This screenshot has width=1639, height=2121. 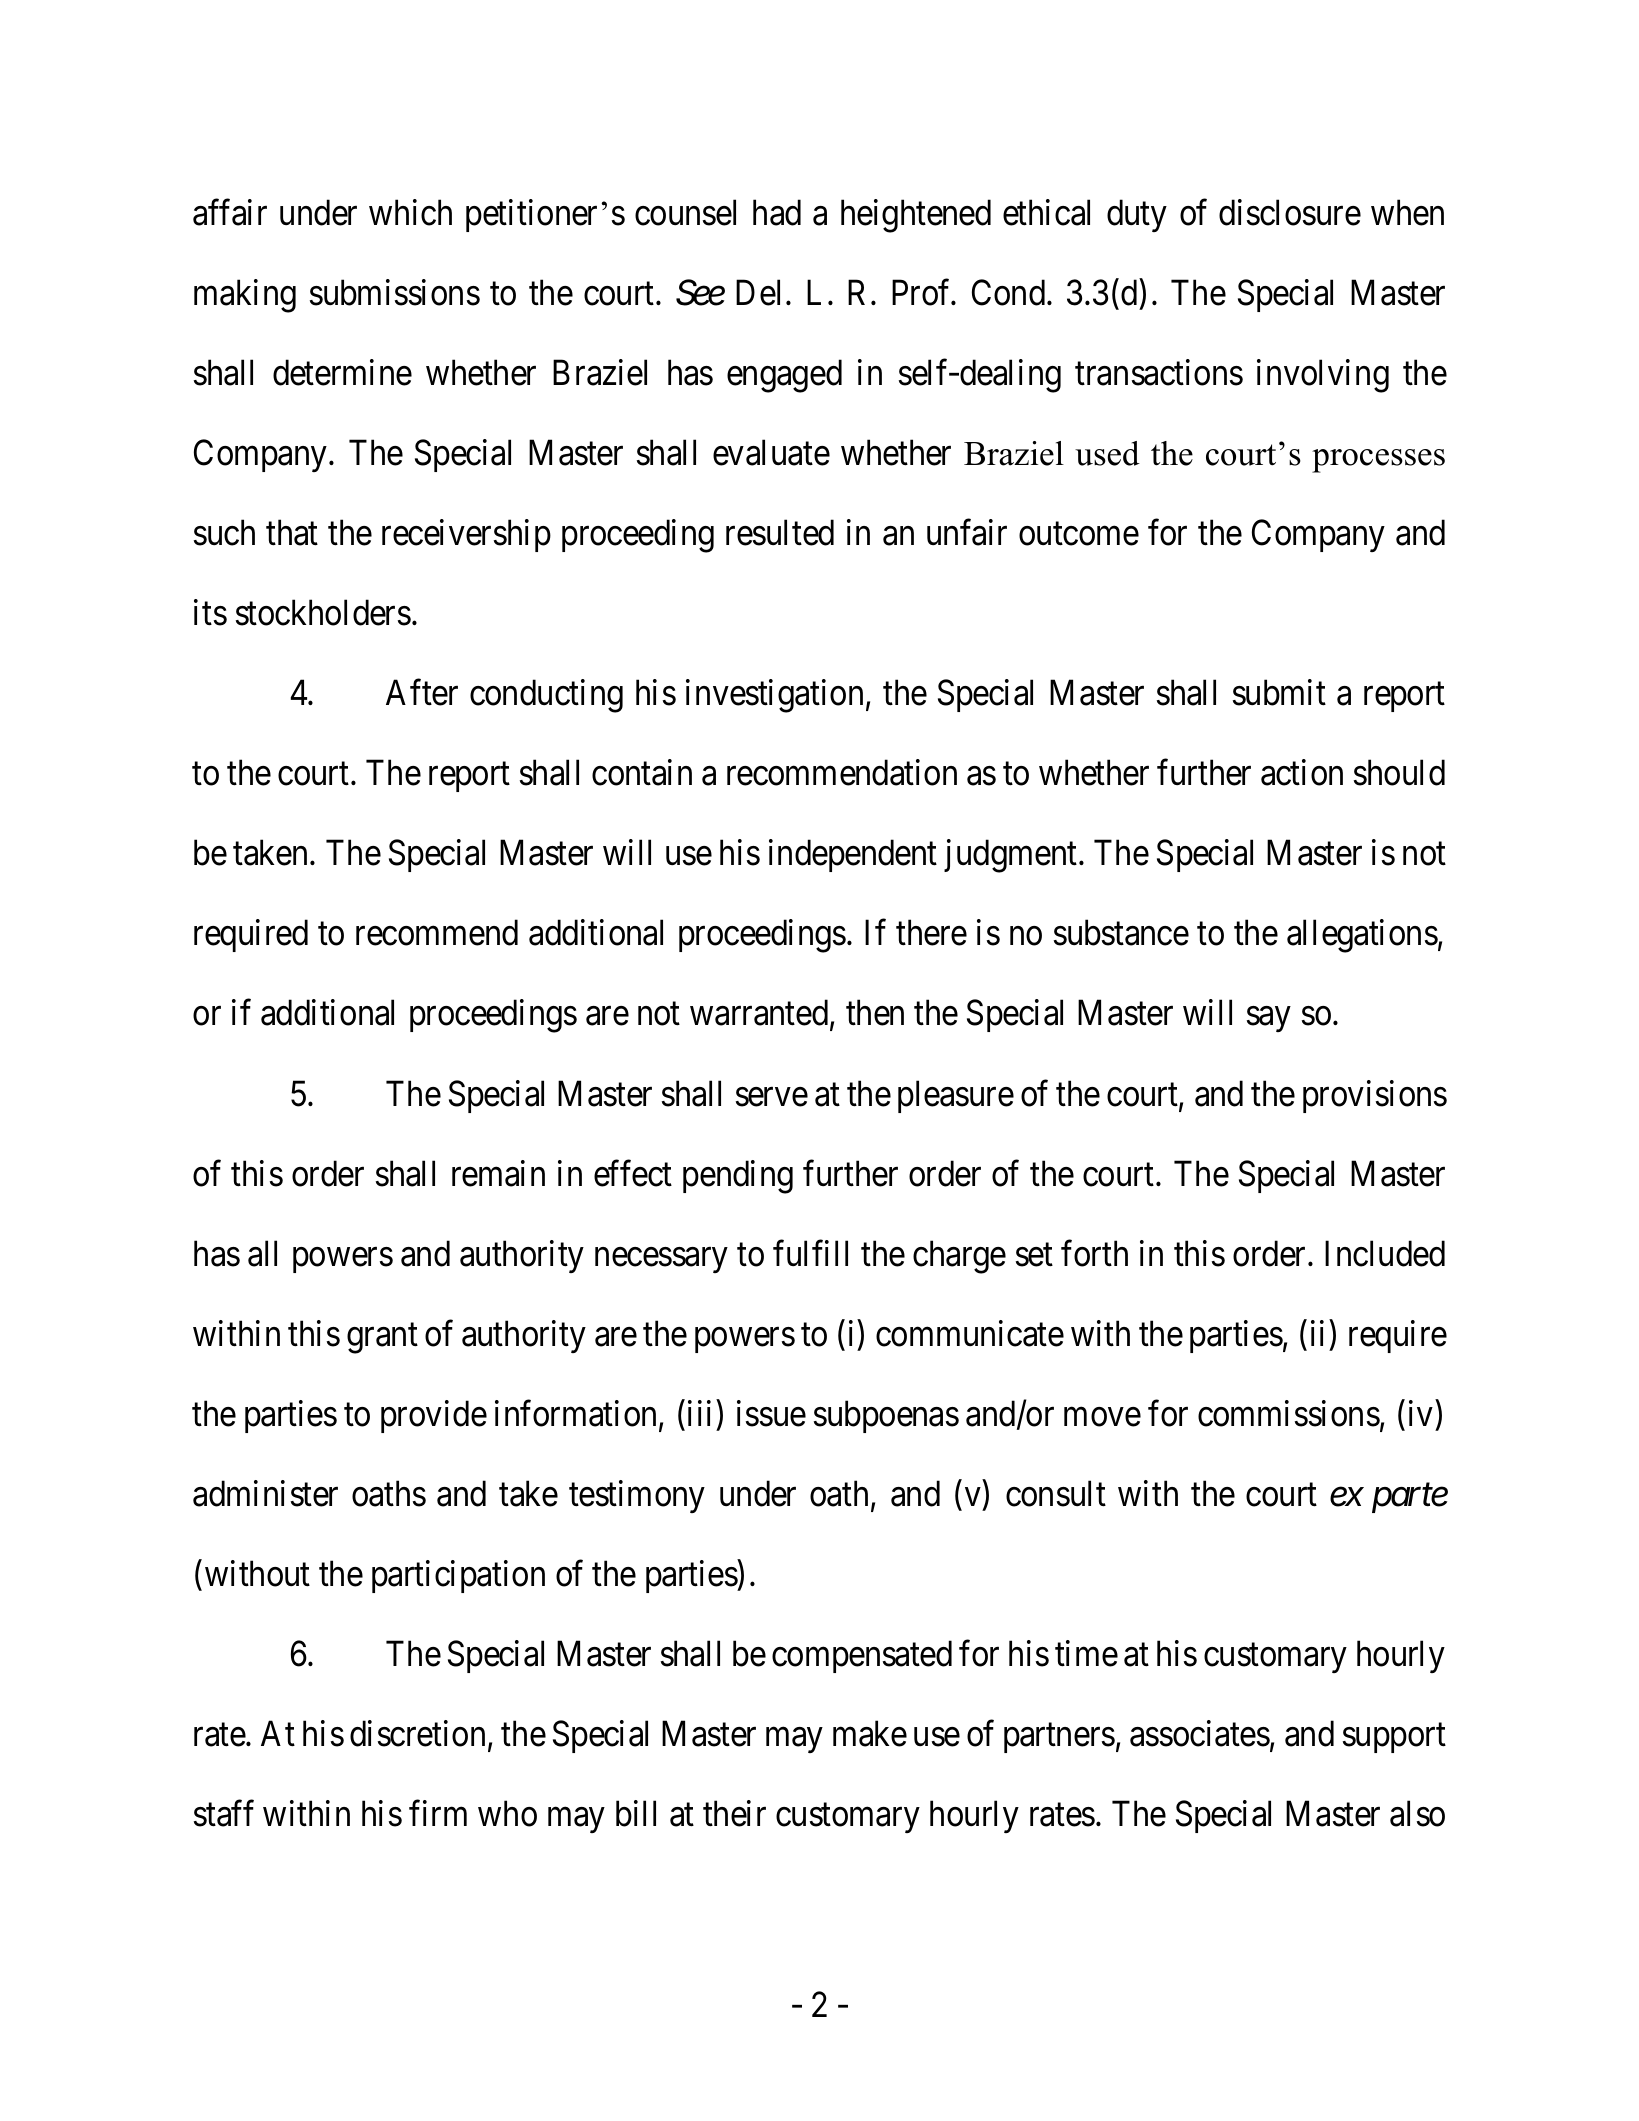 I want to click on remain, so click(x=498, y=1173).
